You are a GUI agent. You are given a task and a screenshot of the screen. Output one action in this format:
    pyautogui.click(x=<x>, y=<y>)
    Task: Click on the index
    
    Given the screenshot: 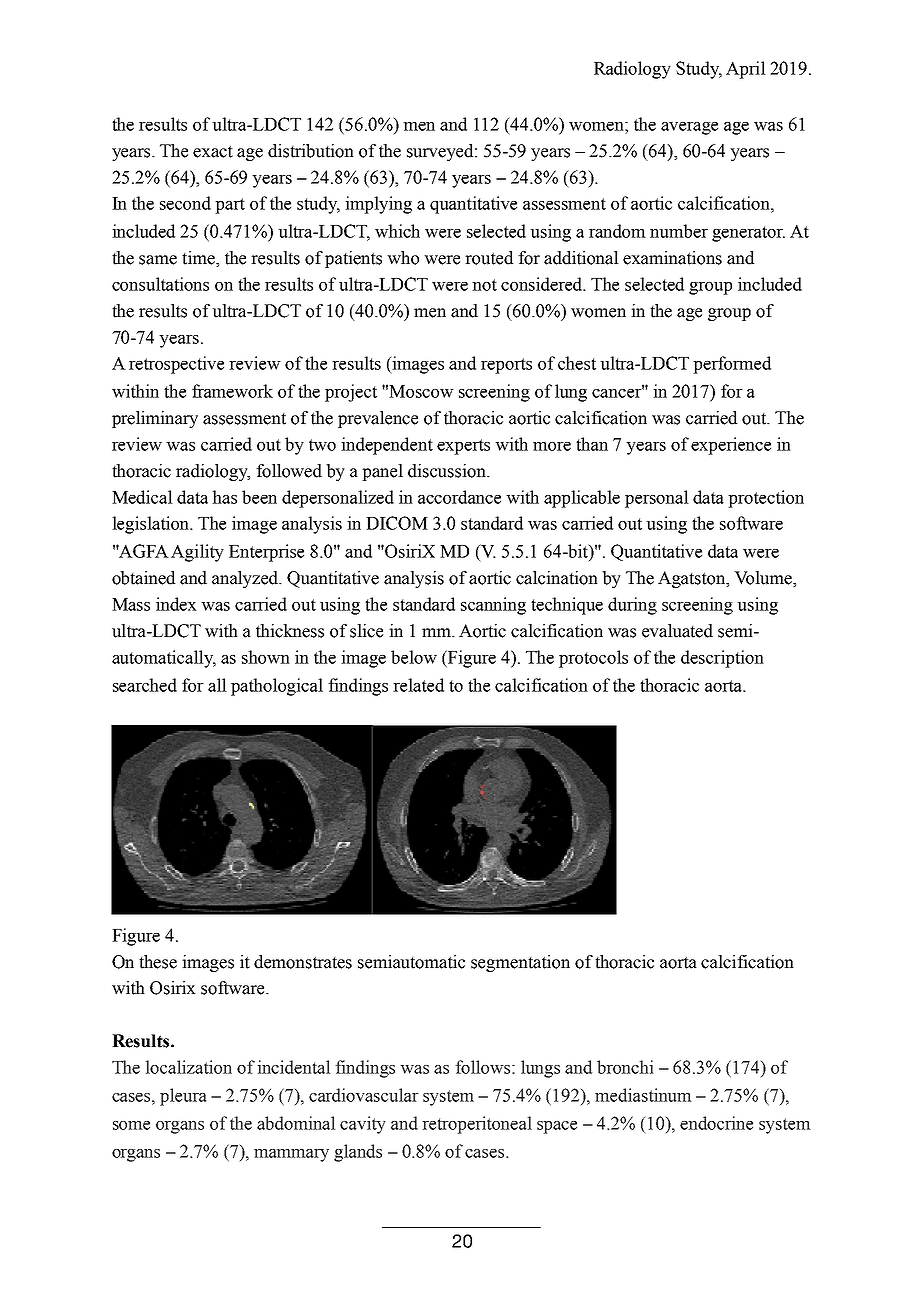 What is the action you would take?
    pyautogui.click(x=176, y=604)
